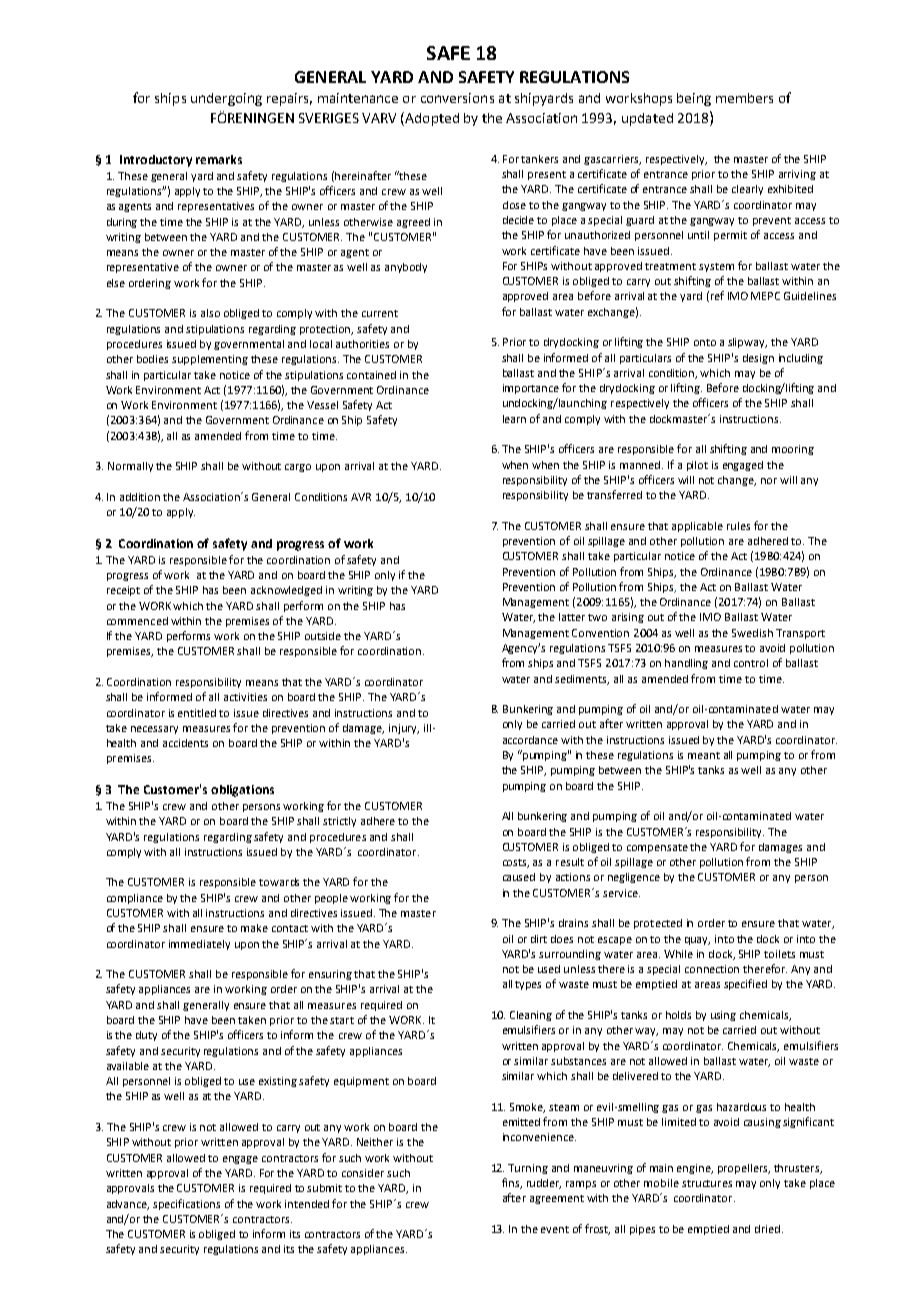 The height and width of the image is (1308, 924). Describe the element at coordinates (123, 591) in the image. I see `receipt` at that location.
